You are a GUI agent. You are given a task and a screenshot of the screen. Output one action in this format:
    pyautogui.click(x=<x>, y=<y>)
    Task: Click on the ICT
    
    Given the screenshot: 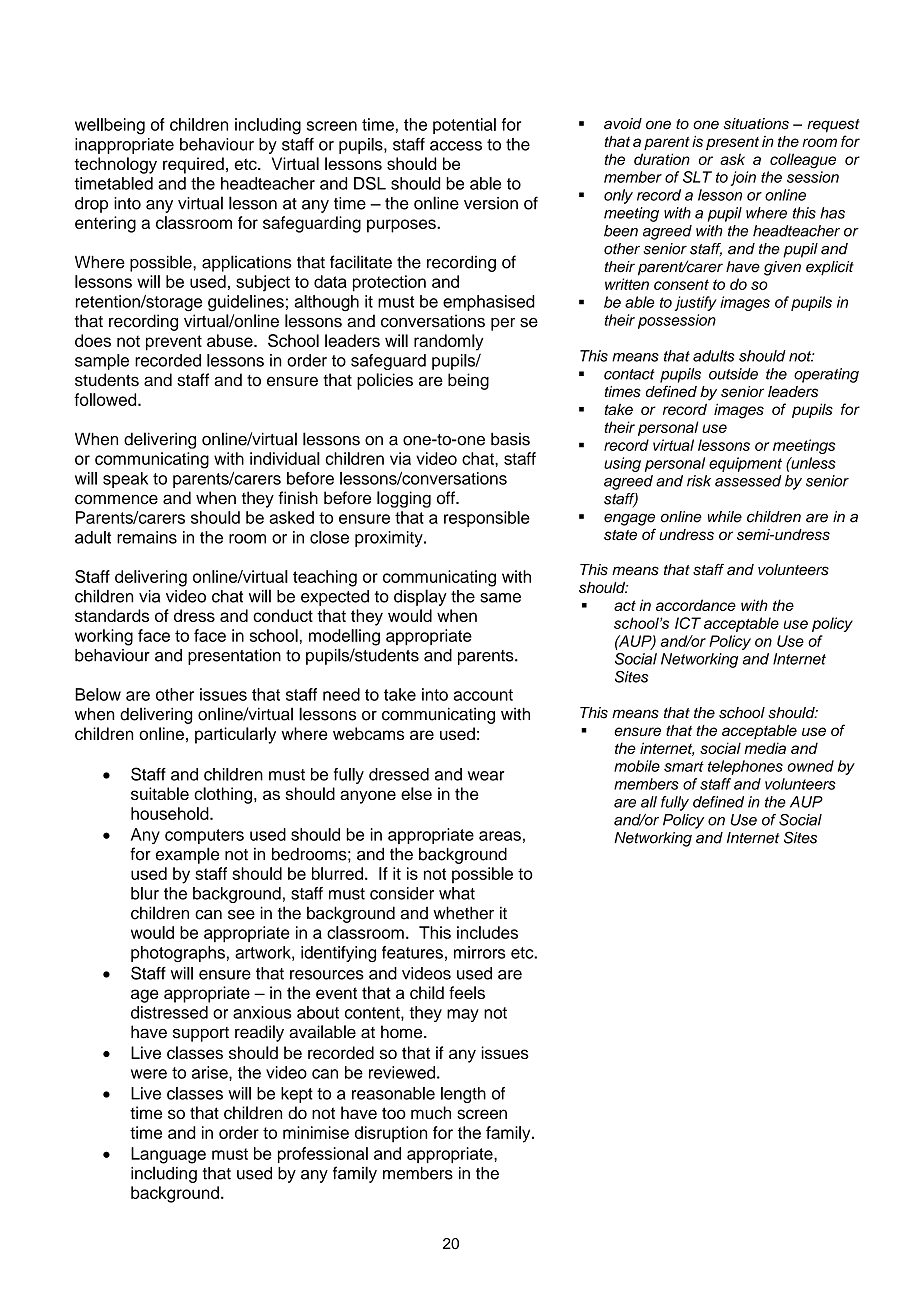 What is the action you would take?
    pyautogui.click(x=688, y=623)
